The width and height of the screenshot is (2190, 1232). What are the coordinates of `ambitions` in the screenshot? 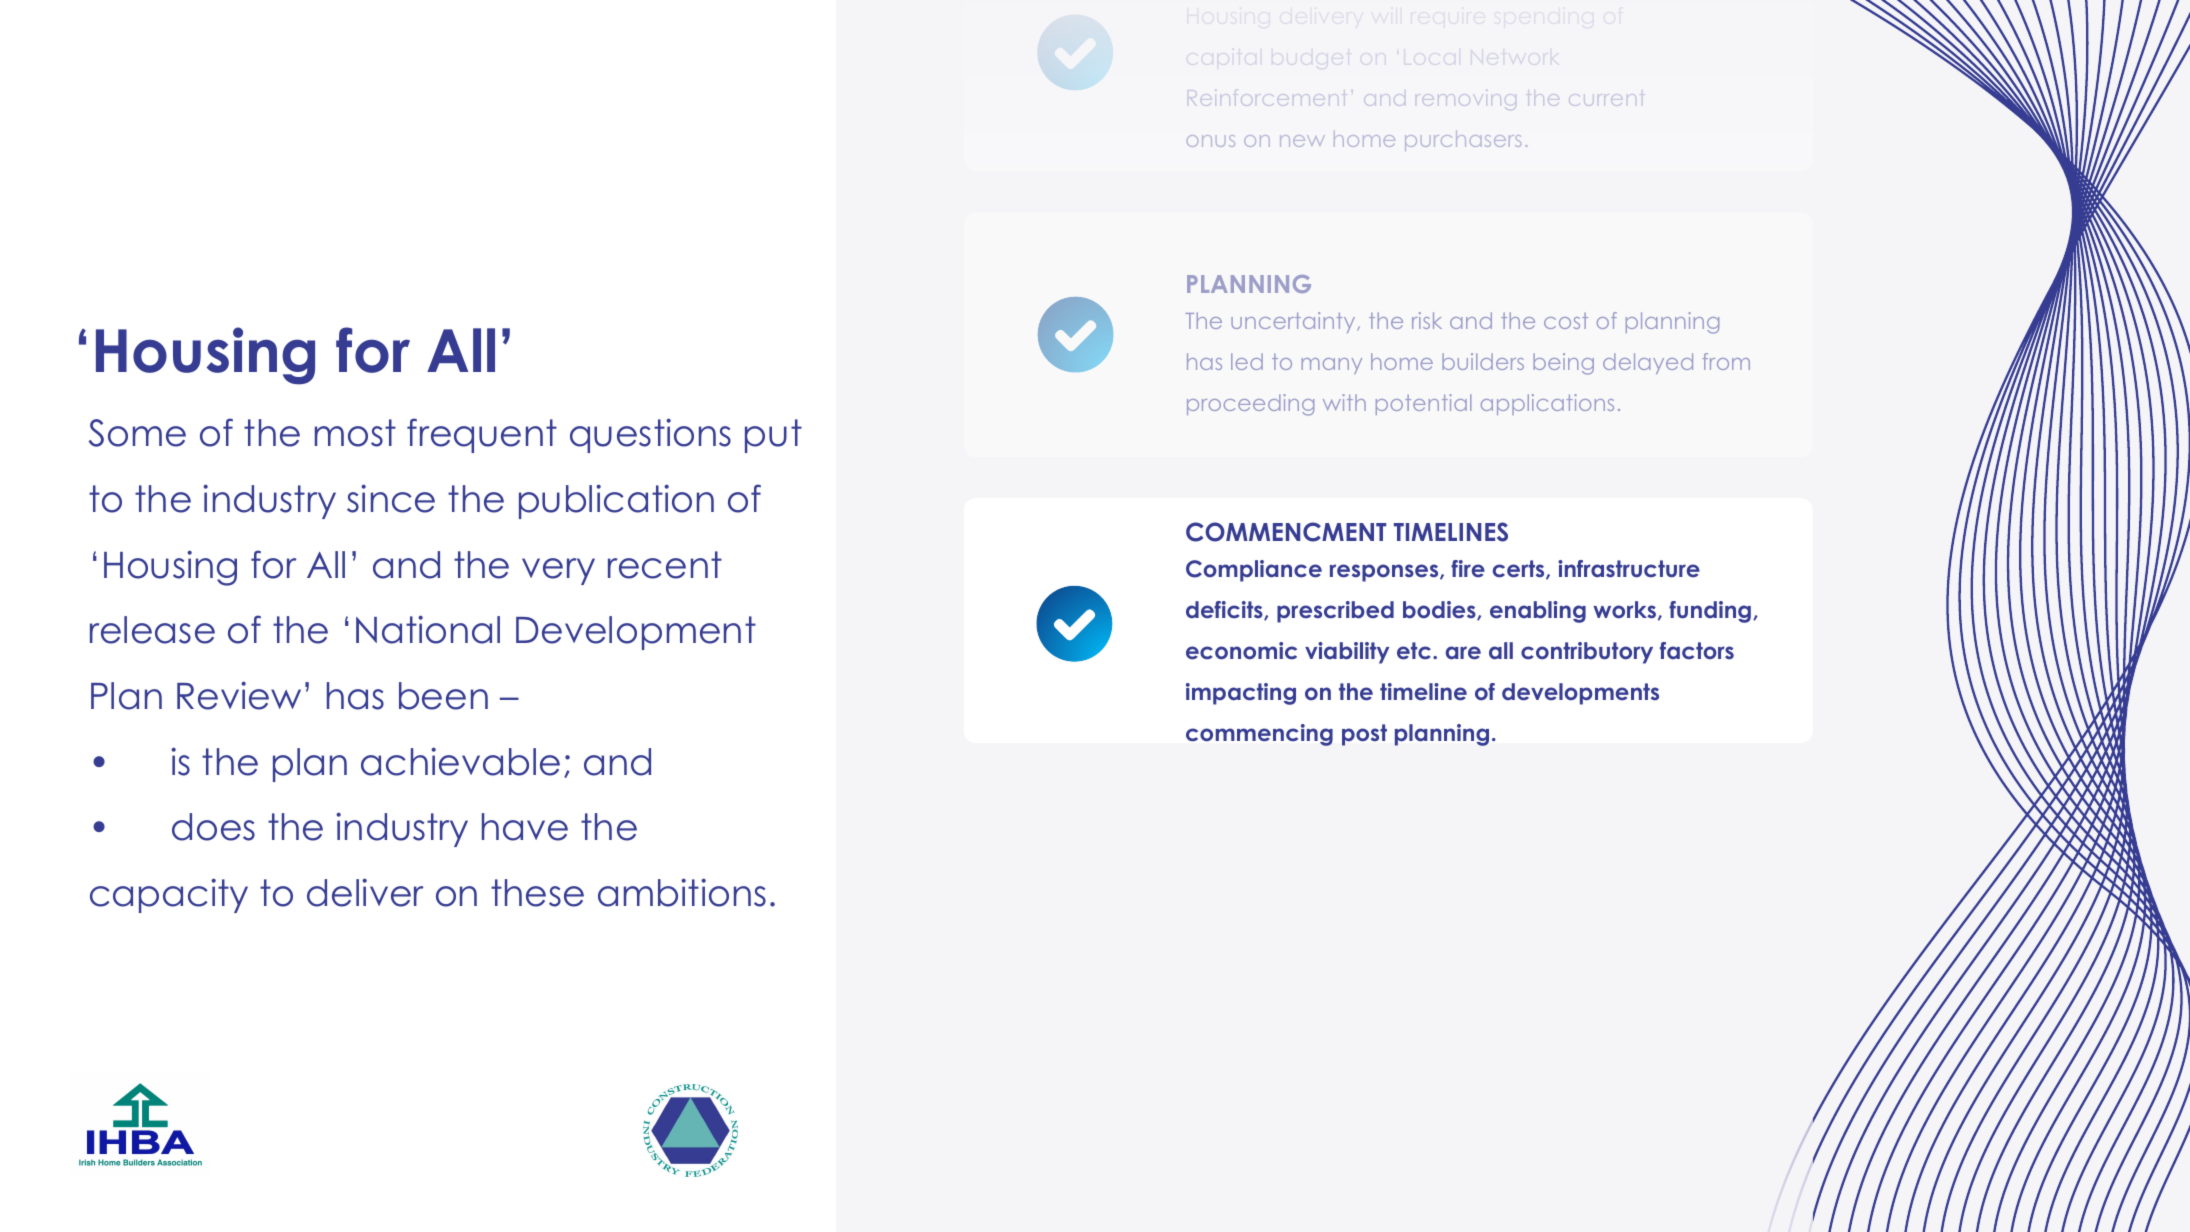 It's located at (682, 892).
